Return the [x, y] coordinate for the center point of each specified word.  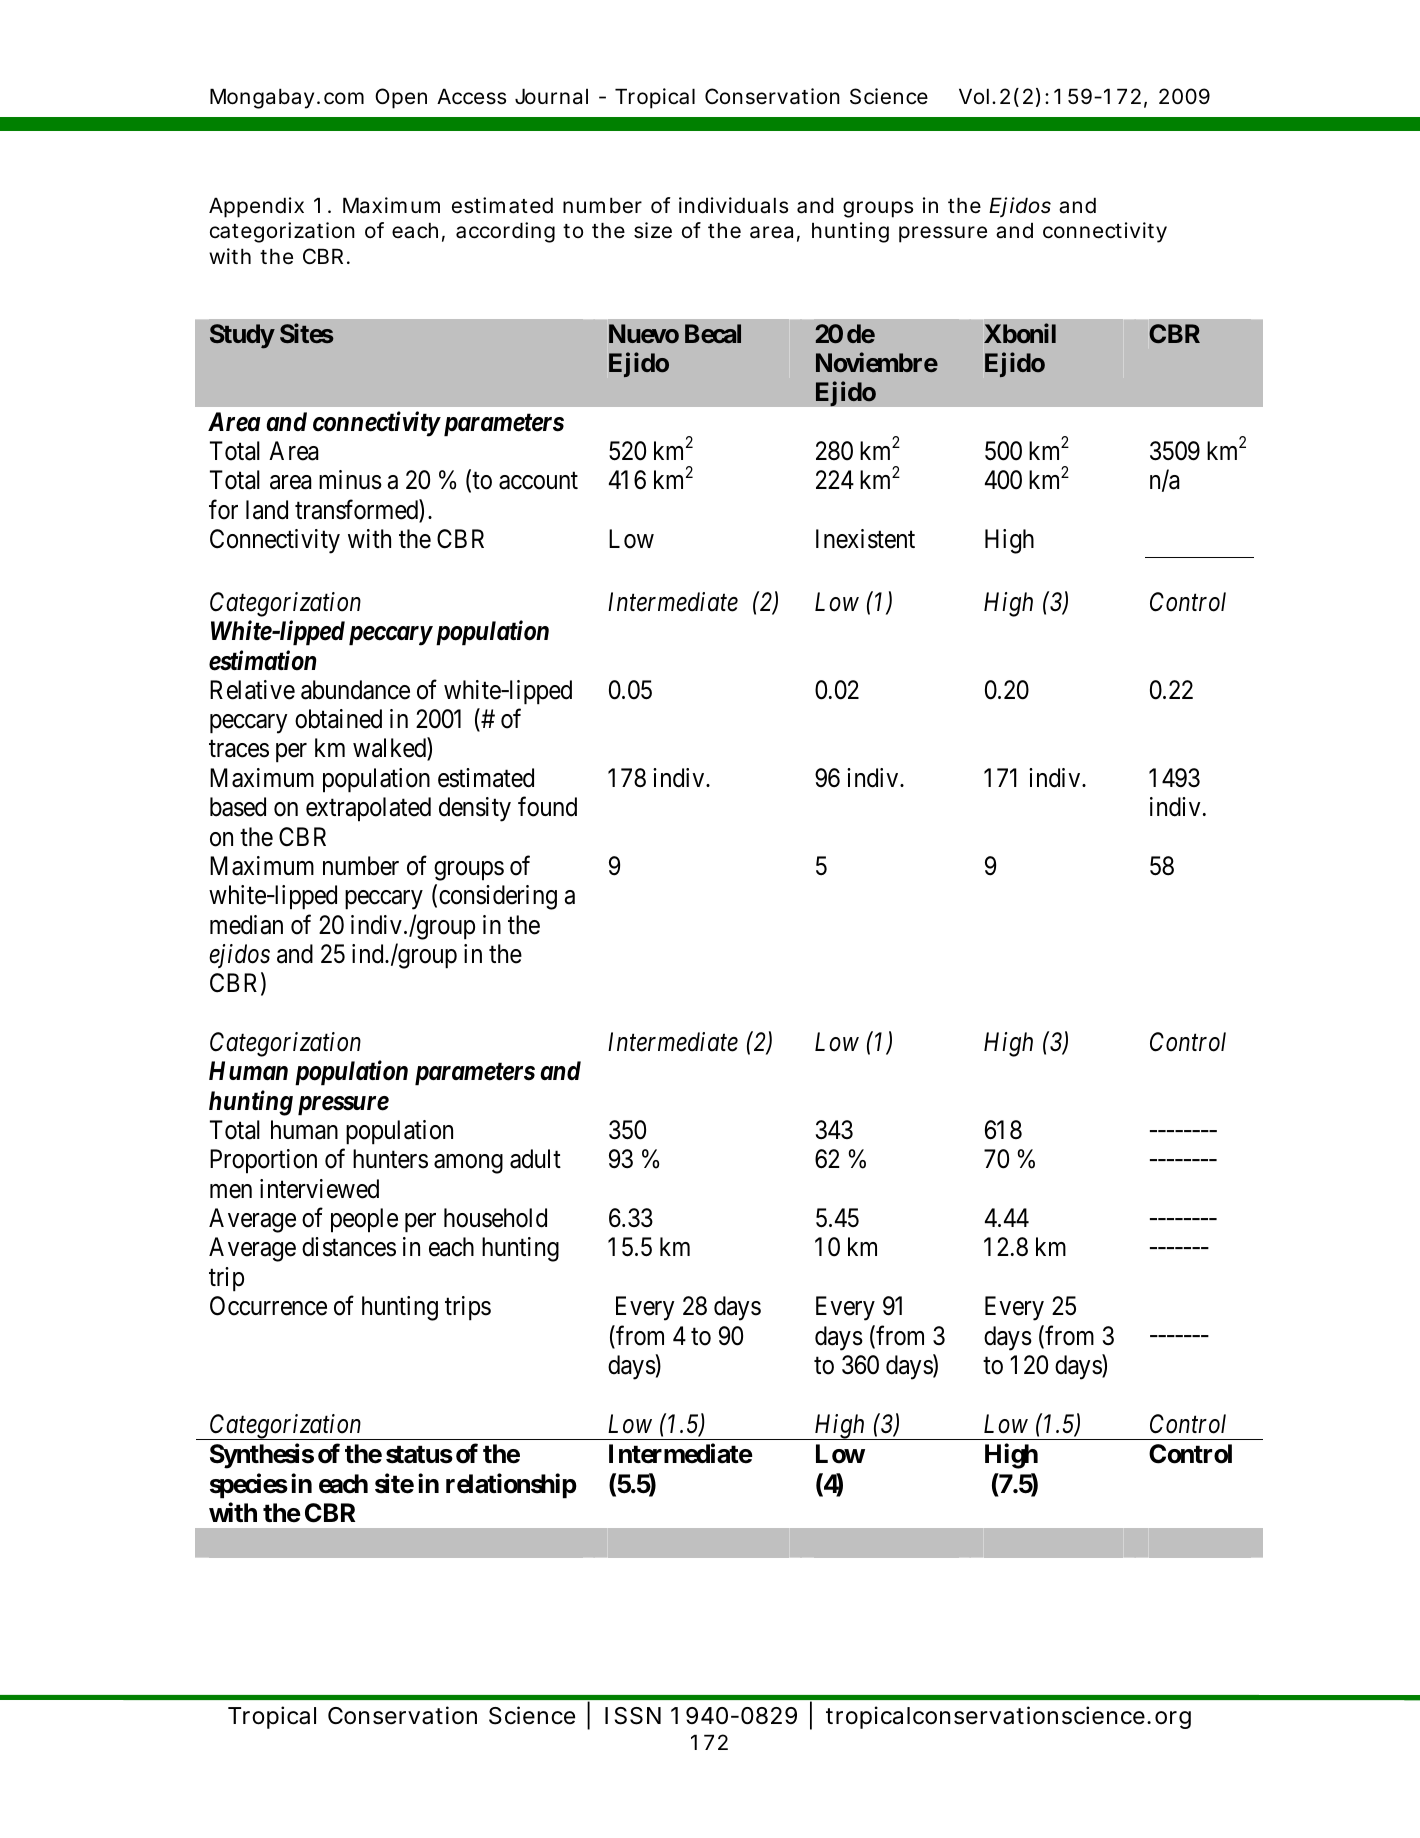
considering [498, 897]
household [495, 1218]
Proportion [263, 1161]
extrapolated [368, 809]
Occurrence [268, 1306]
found [547, 807]
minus [350, 480]
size [653, 230]
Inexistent [865, 539]
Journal [551, 96]
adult [535, 1159]
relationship [511, 1486]
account [538, 481]
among [468, 1164]
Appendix [256, 207]
